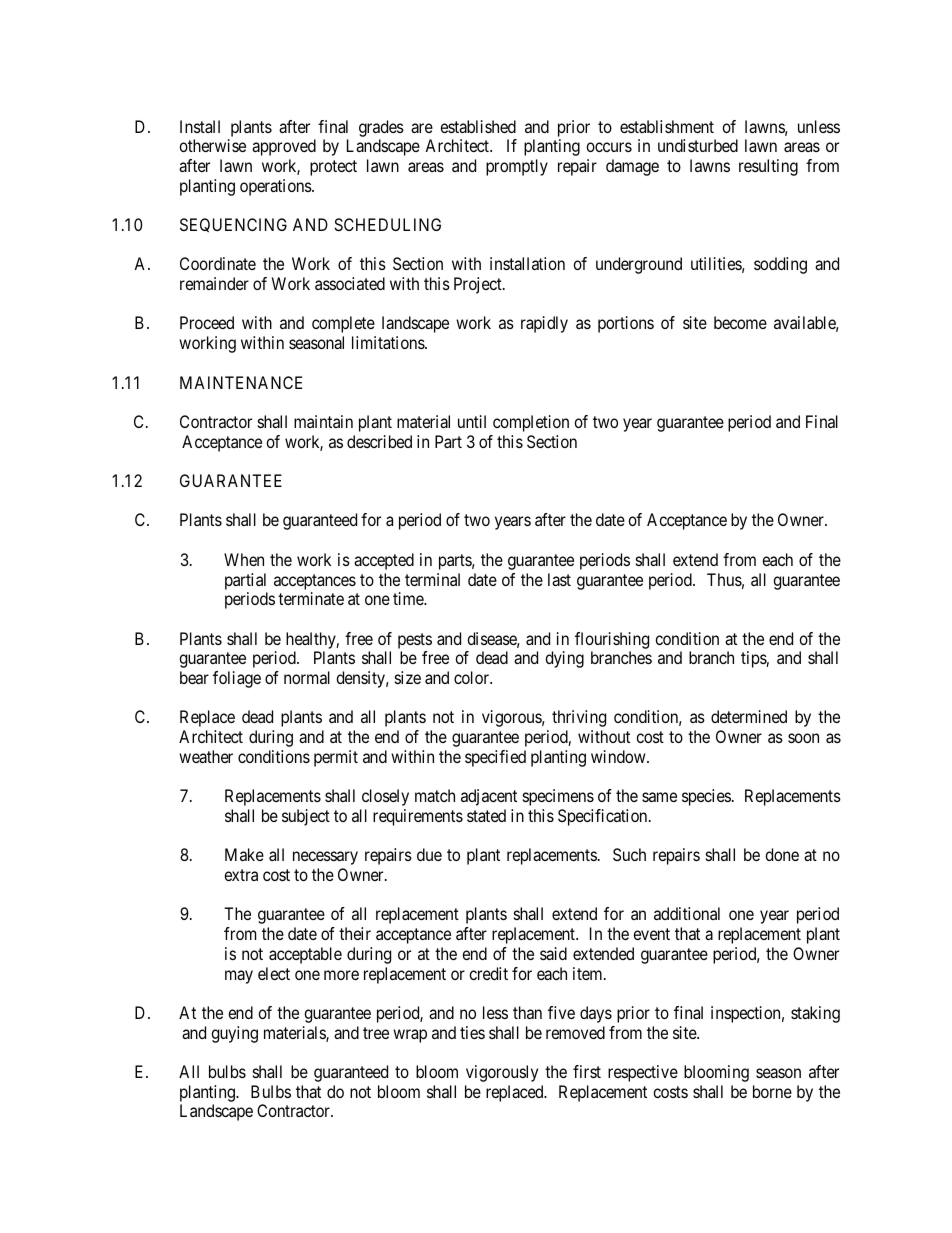 Image resolution: width=952 pixels, height=1233 pixels. I want to click on approved, so click(284, 147).
